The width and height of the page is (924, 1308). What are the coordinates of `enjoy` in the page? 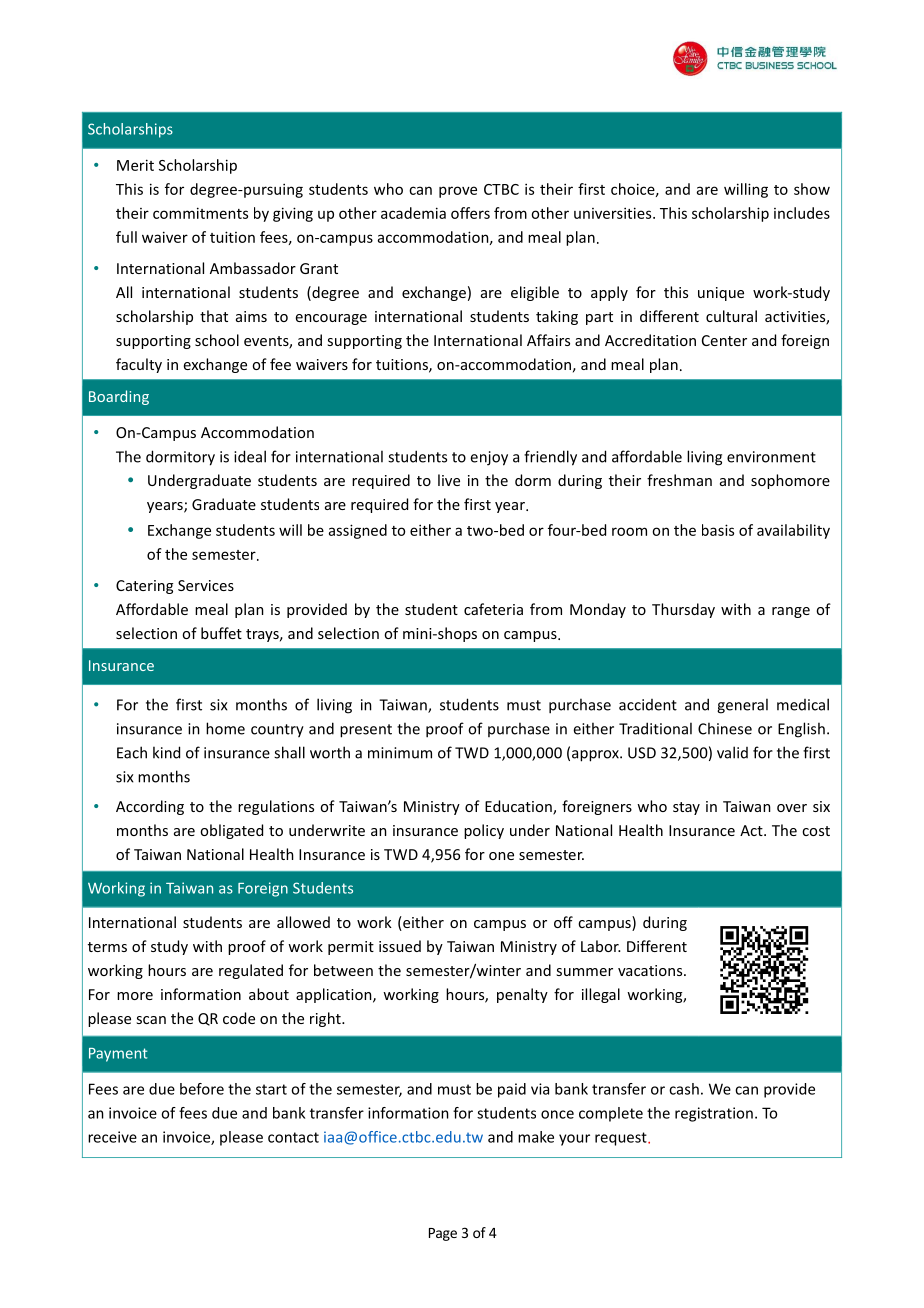 It's located at (489, 458).
